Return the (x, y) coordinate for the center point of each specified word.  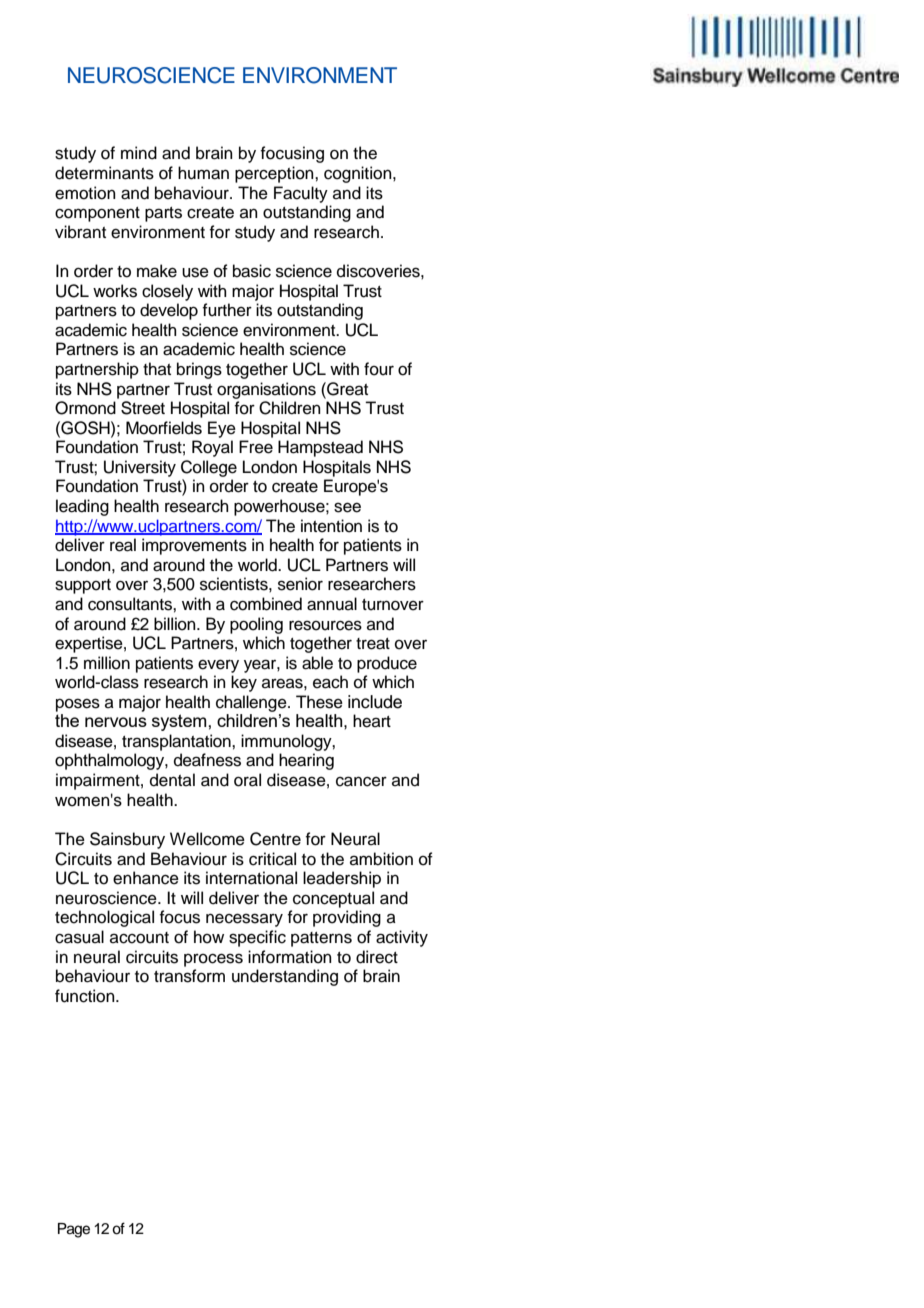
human (203, 173)
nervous (116, 722)
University (140, 468)
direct (377, 957)
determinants (104, 173)
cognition (359, 174)
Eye (222, 429)
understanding (285, 977)
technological (104, 918)
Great (346, 389)
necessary (244, 920)
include (375, 702)
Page (74, 1230)
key (244, 683)
